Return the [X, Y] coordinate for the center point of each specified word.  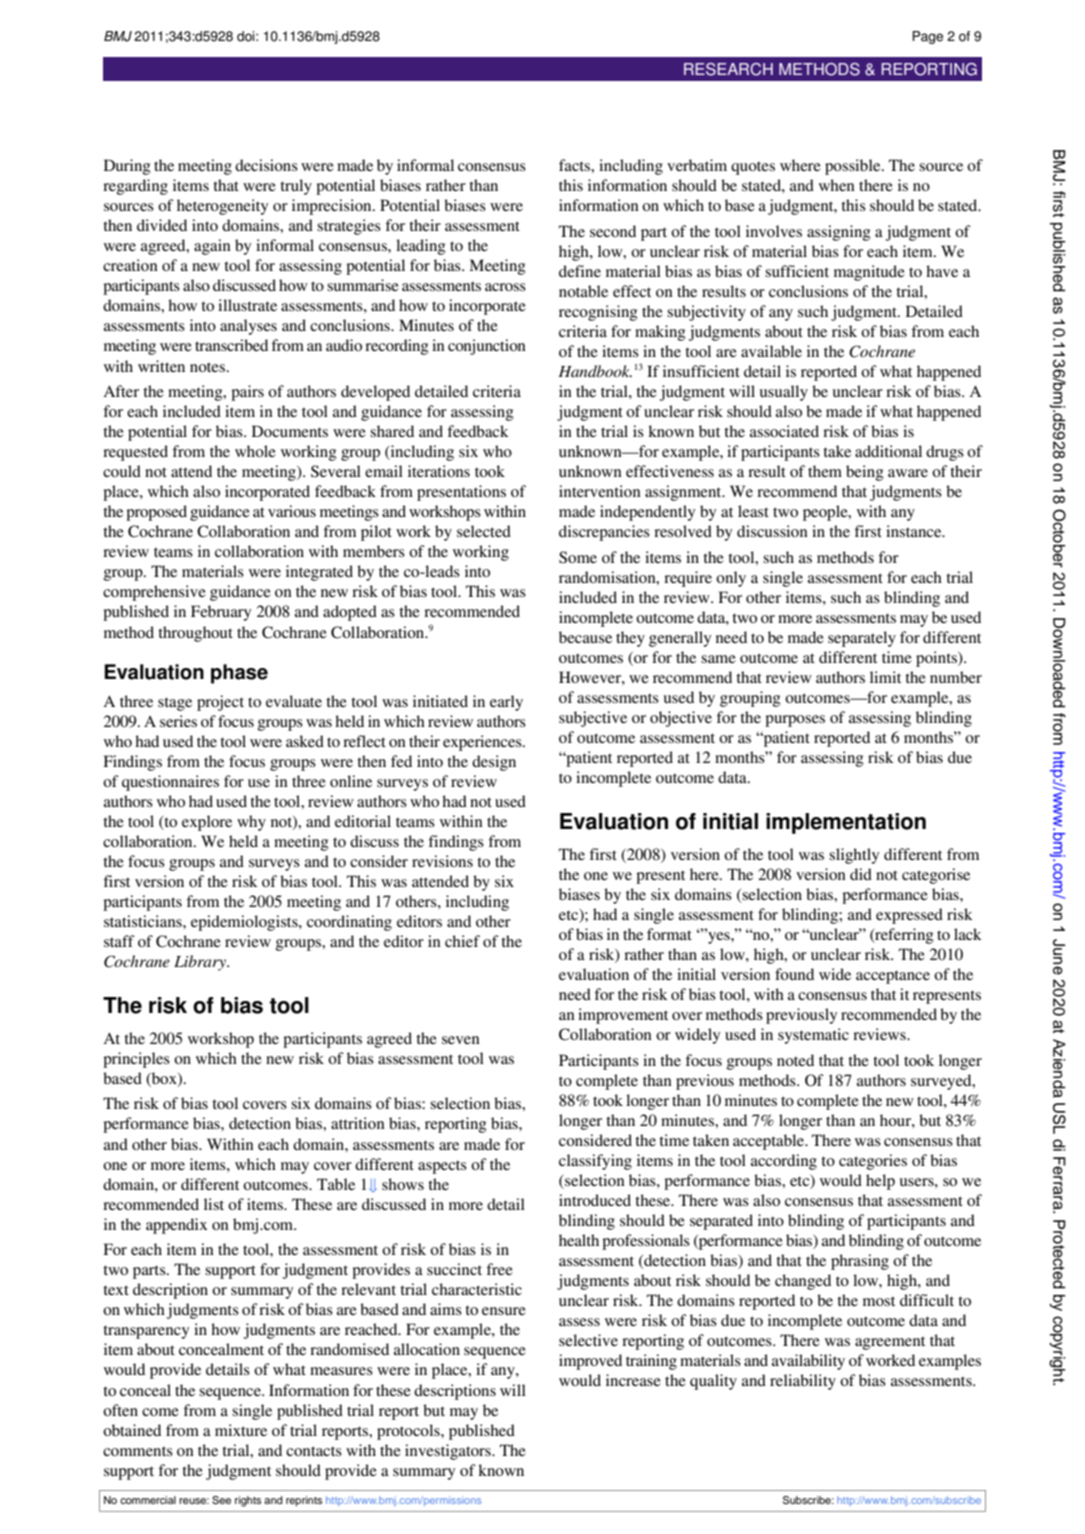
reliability [803, 1382]
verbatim [697, 165]
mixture [241, 1430]
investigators [449, 1452]
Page [927, 37]
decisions [266, 165]
